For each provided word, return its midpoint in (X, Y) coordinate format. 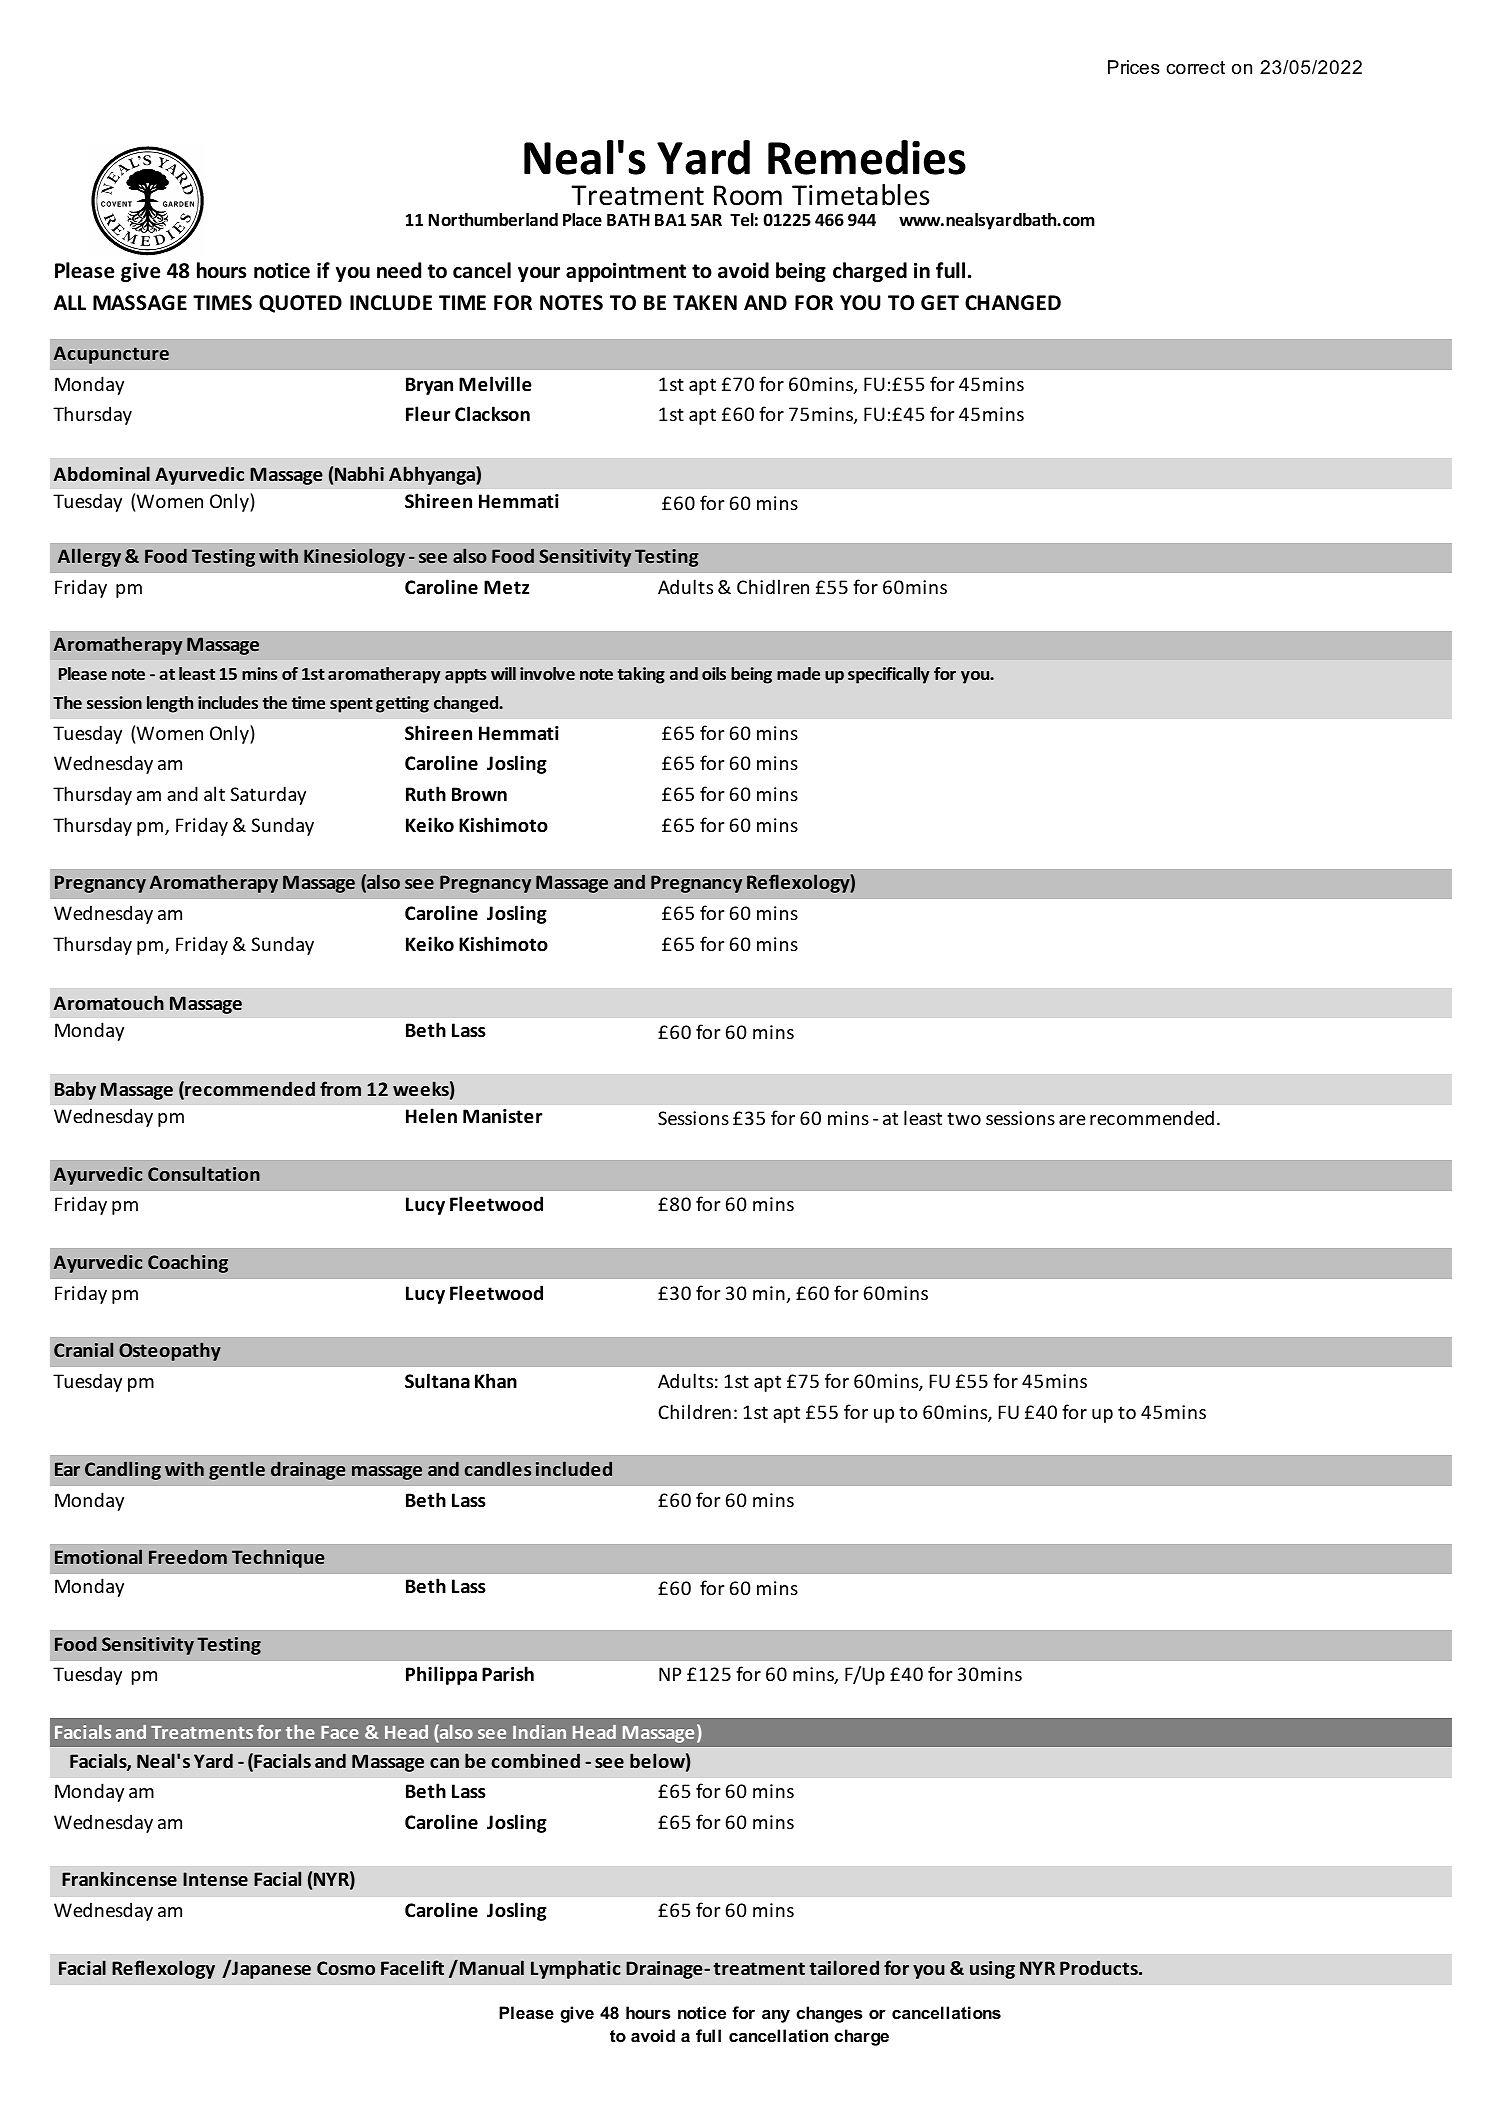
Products (1100, 1967)
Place (582, 220)
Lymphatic (576, 1969)
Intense (215, 1879)
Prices (1134, 67)
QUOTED (300, 304)
